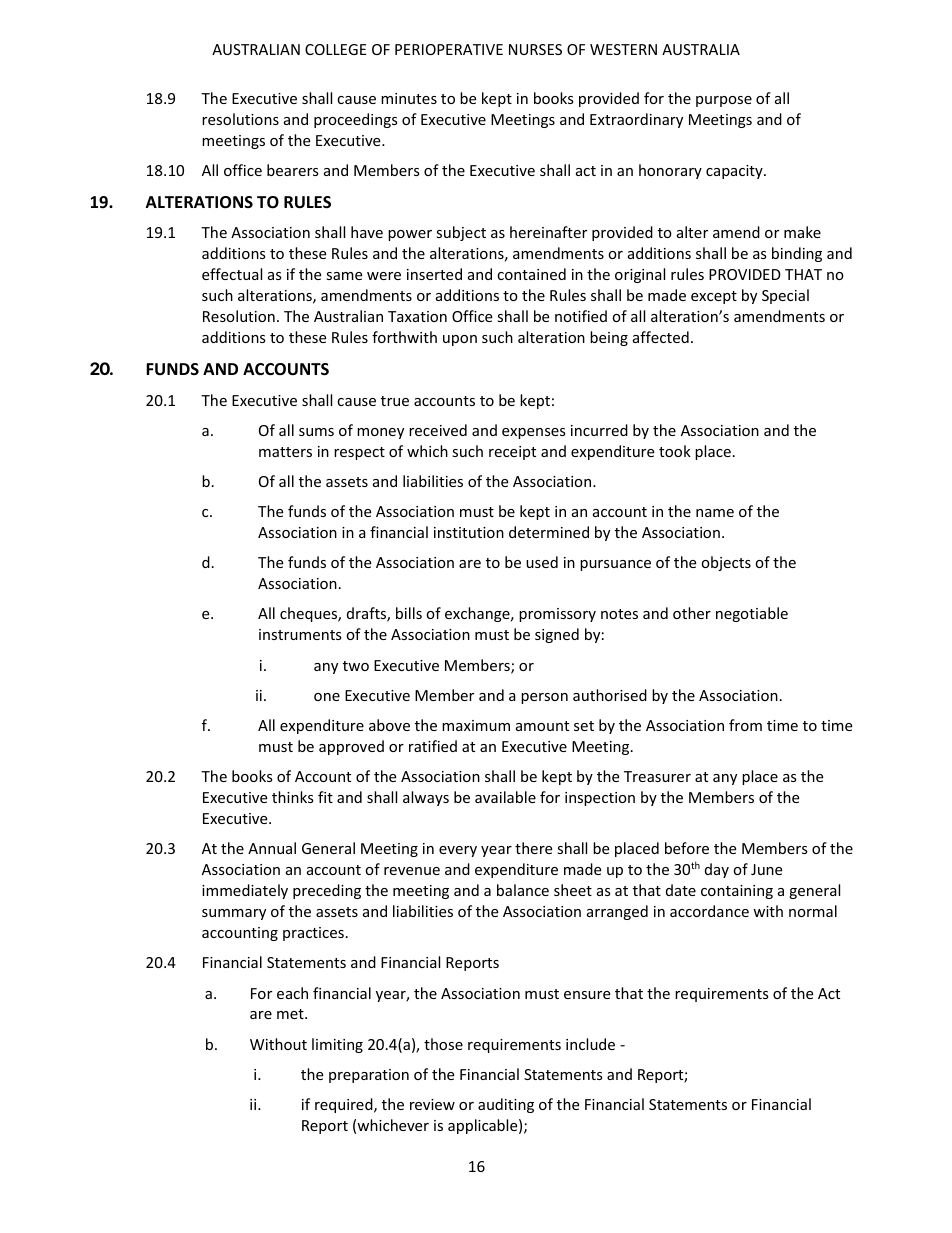 Image resolution: width=952 pixels, height=1233 pixels. I want to click on auditing, so click(506, 1105).
